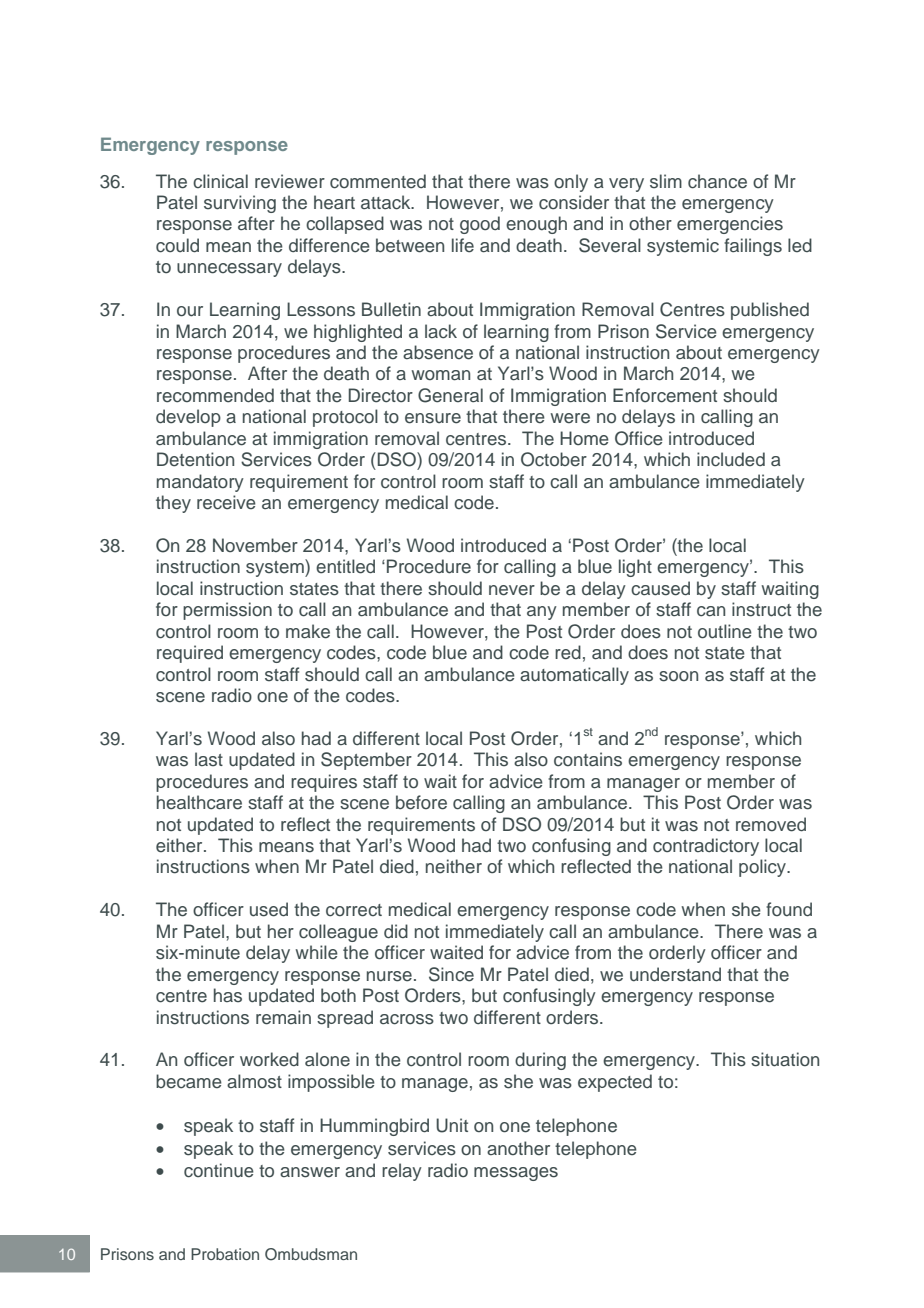 The image size is (924, 1308). I want to click on last, so click(209, 759).
